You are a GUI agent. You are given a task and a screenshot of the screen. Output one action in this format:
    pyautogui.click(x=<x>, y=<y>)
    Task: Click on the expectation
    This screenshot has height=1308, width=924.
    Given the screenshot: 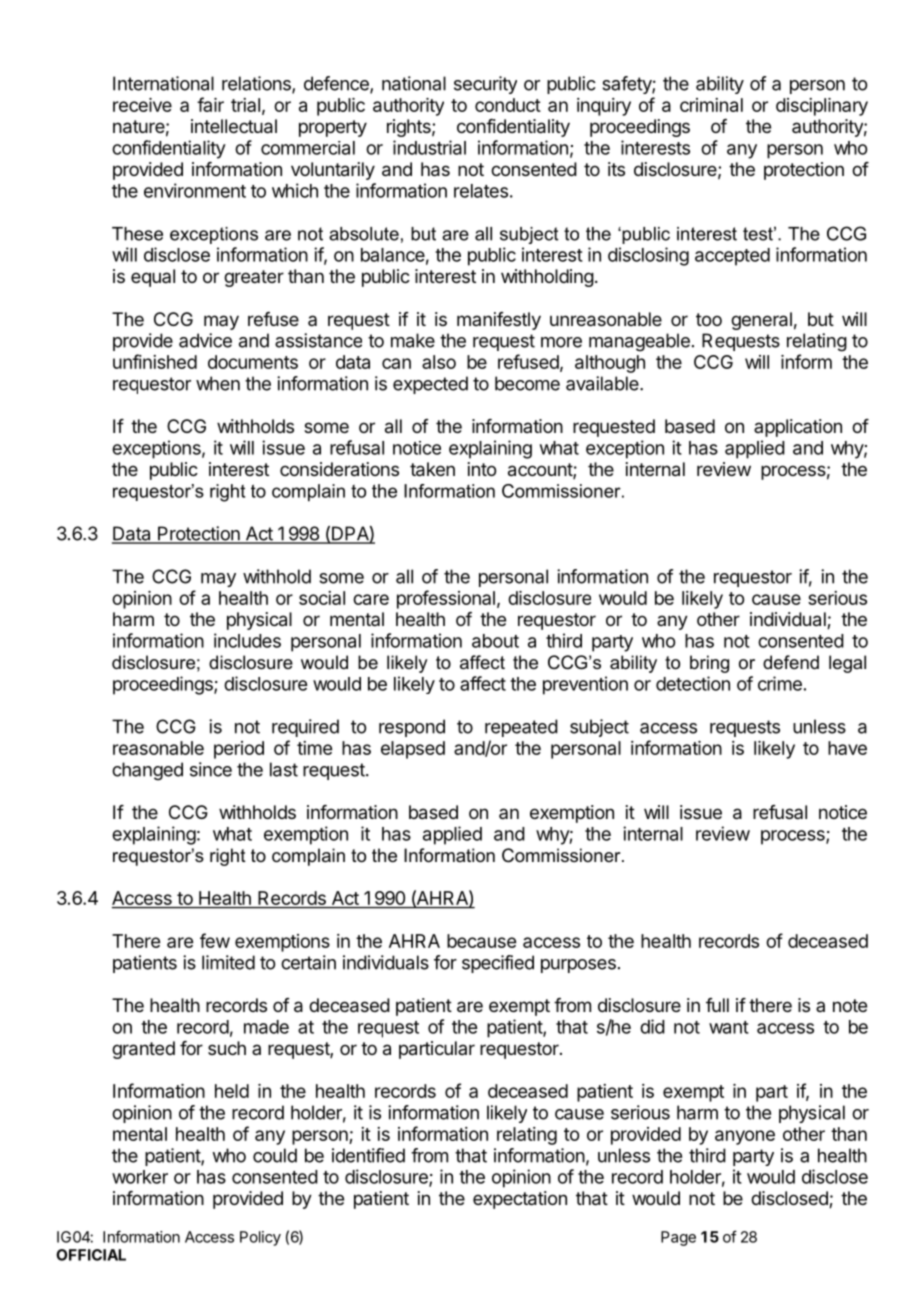 What is the action you would take?
    pyautogui.click(x=520, y=1200)
